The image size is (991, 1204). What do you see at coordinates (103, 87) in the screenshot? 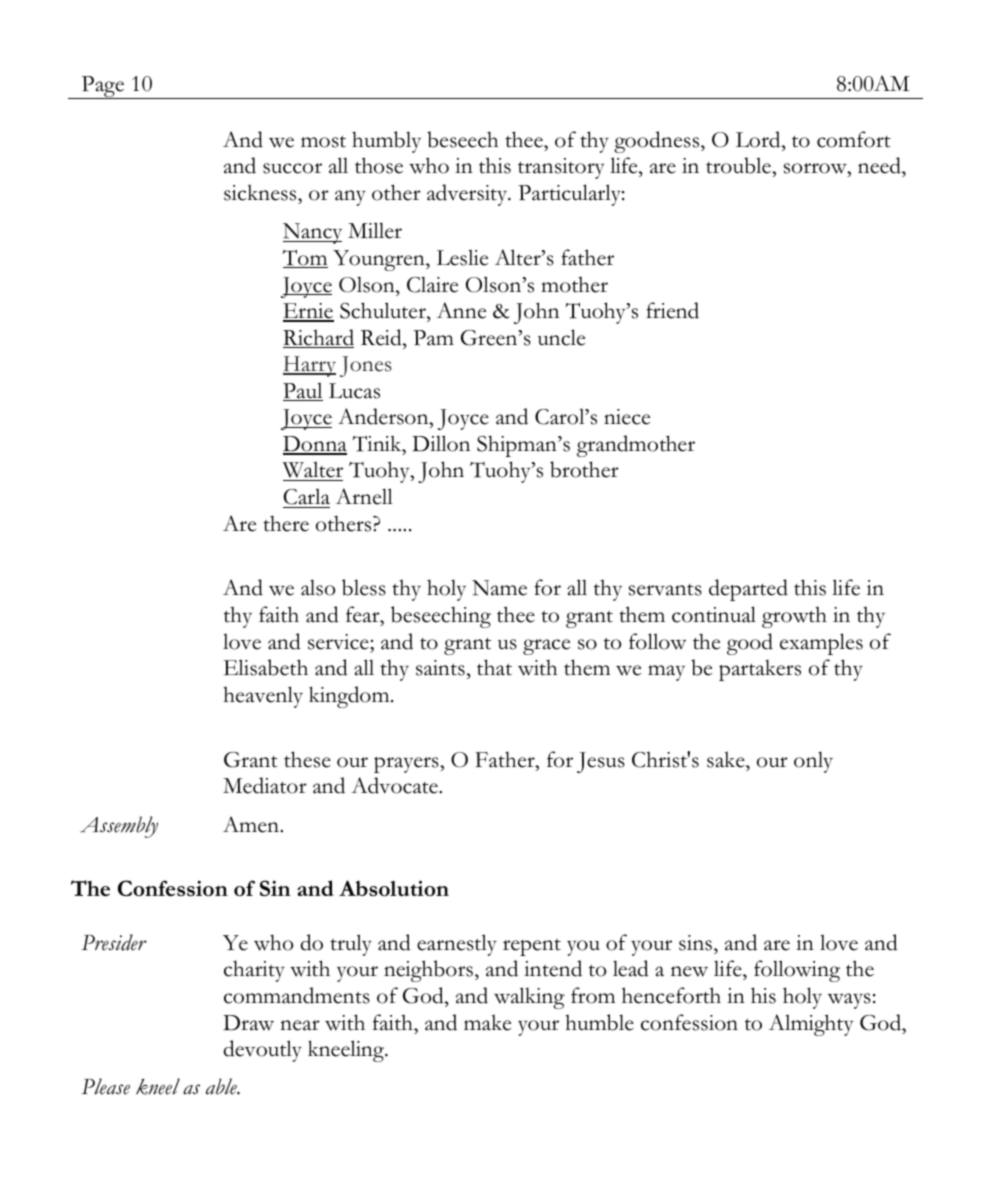
I see `Page` at bounding box center [103, 87].
